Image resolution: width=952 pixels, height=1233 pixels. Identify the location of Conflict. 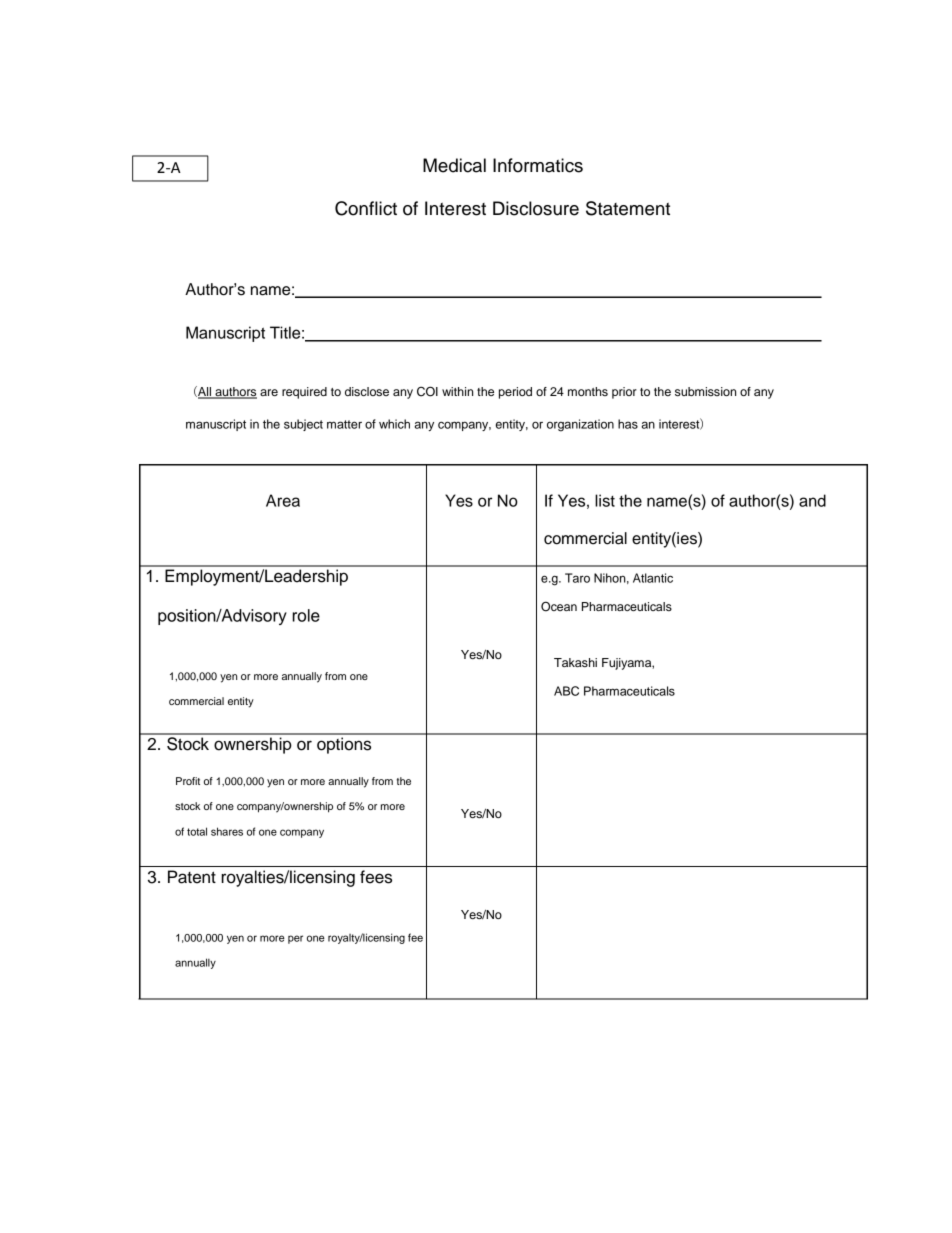
(366, 208).
